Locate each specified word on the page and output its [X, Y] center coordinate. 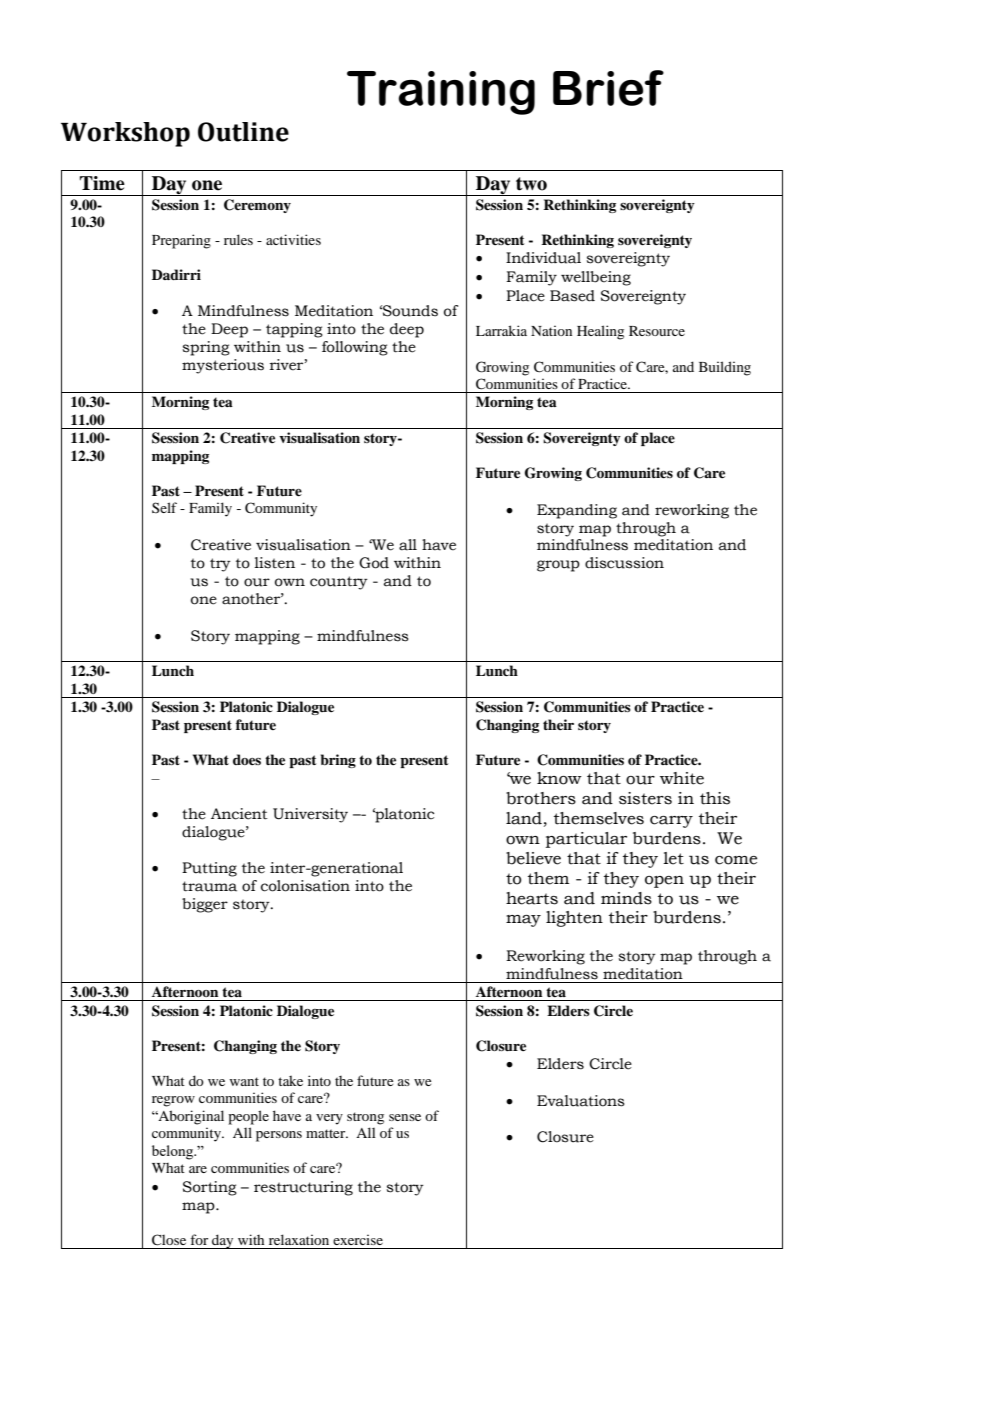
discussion [624, 563]
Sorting [210, 1188]
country [339, 583]
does [247, 759]
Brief [608, 88]
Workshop [125, 134]
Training [441, 93]
